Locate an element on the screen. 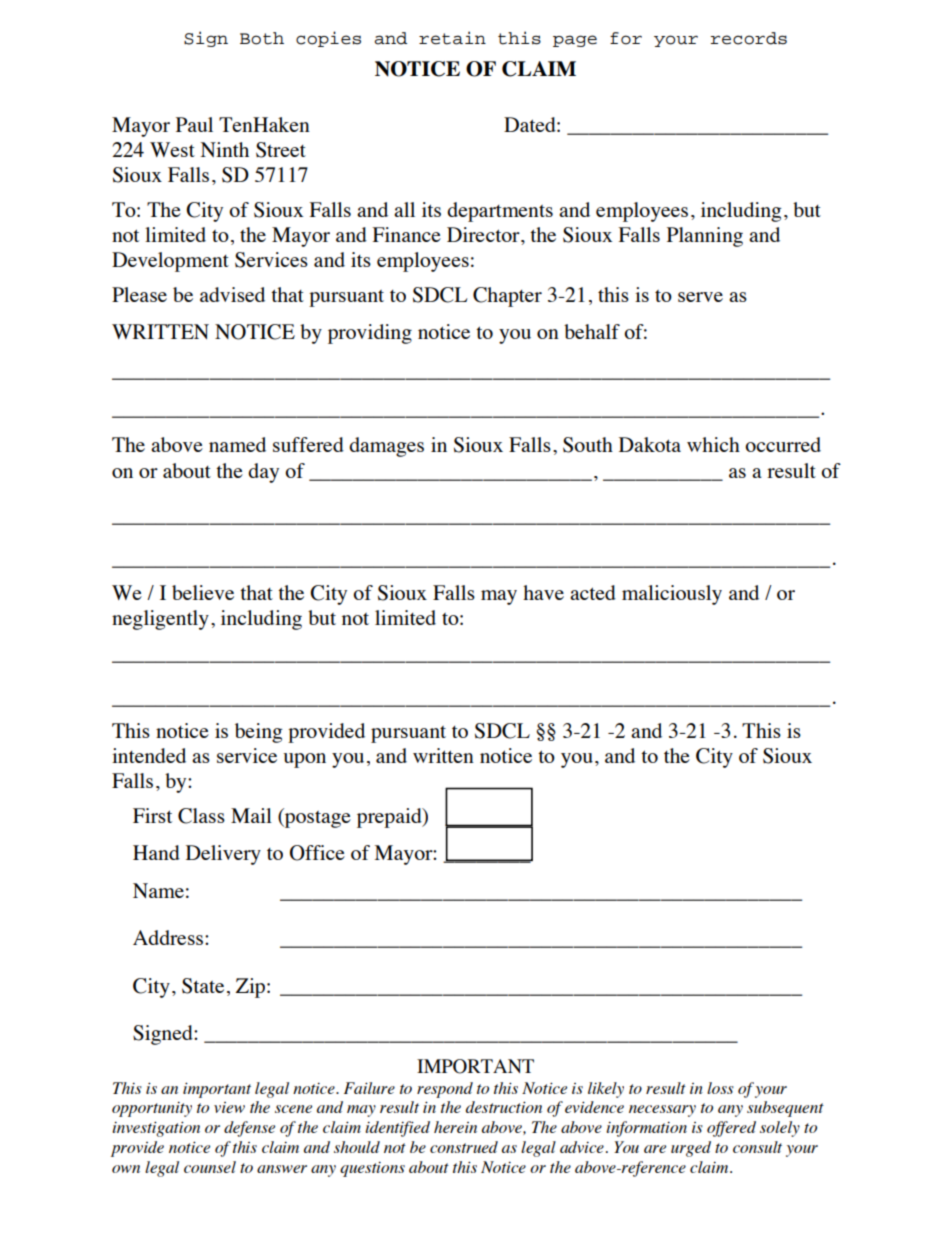 This screenshot has height=1233, width=952. Planning is located at coordinates (705, 237).
